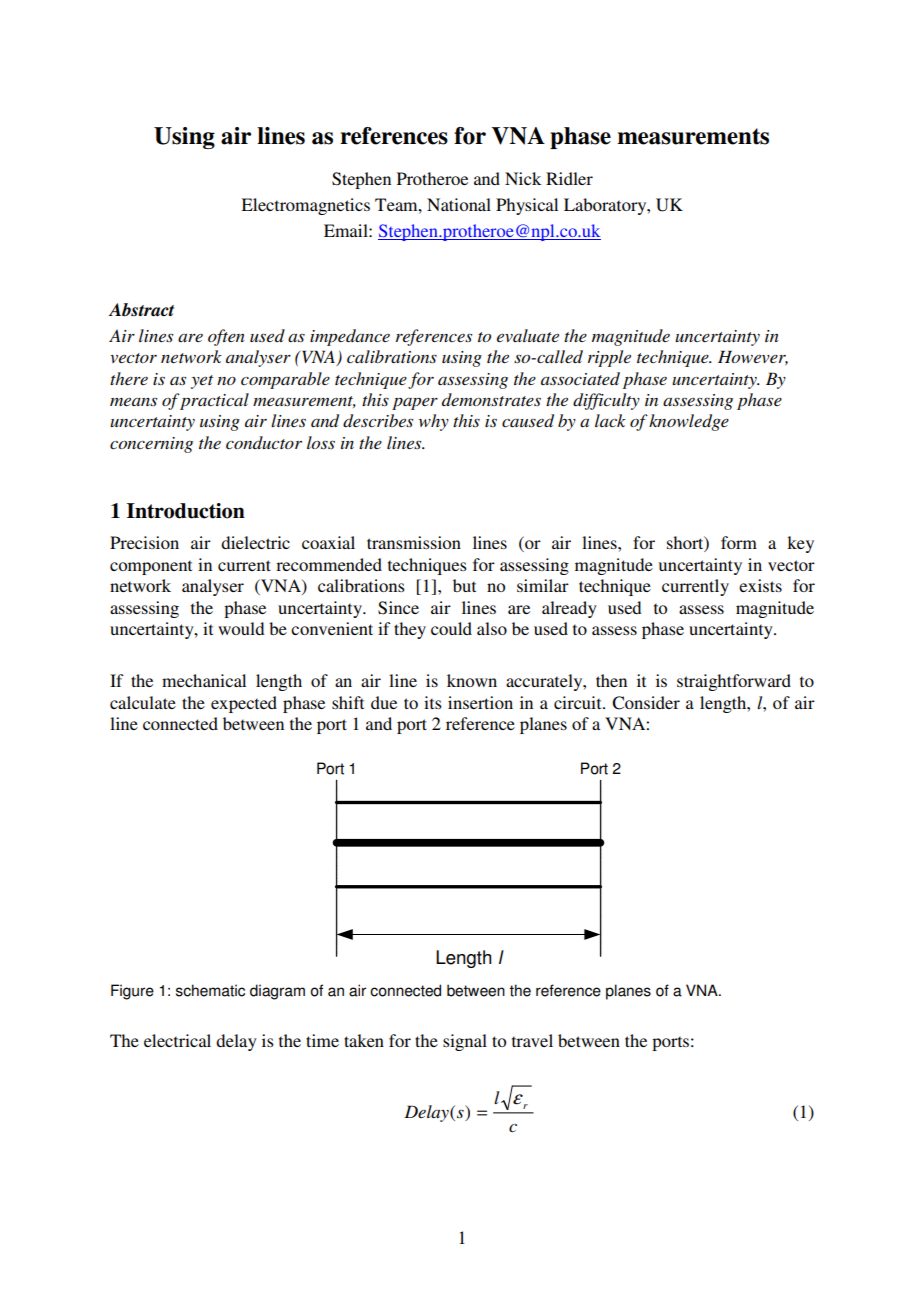 The image size is (924, 1308). What do you see at coordinates (305, 206) in the screenshot?
I see `Electromagnetics` at bounding box center [305, 206].
